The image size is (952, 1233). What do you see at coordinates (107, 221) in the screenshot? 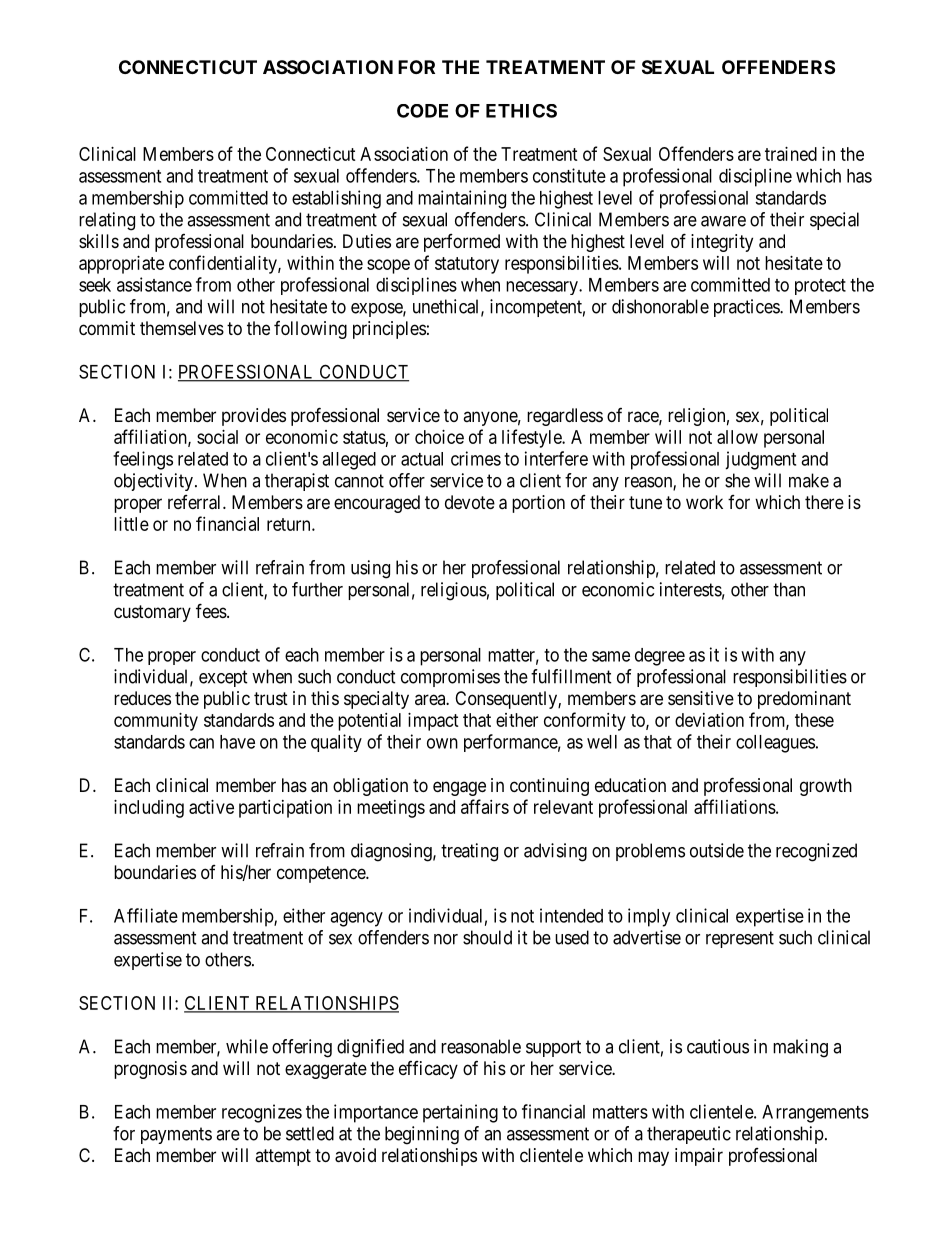
I see `relating` at bounding box center [107, 221].
